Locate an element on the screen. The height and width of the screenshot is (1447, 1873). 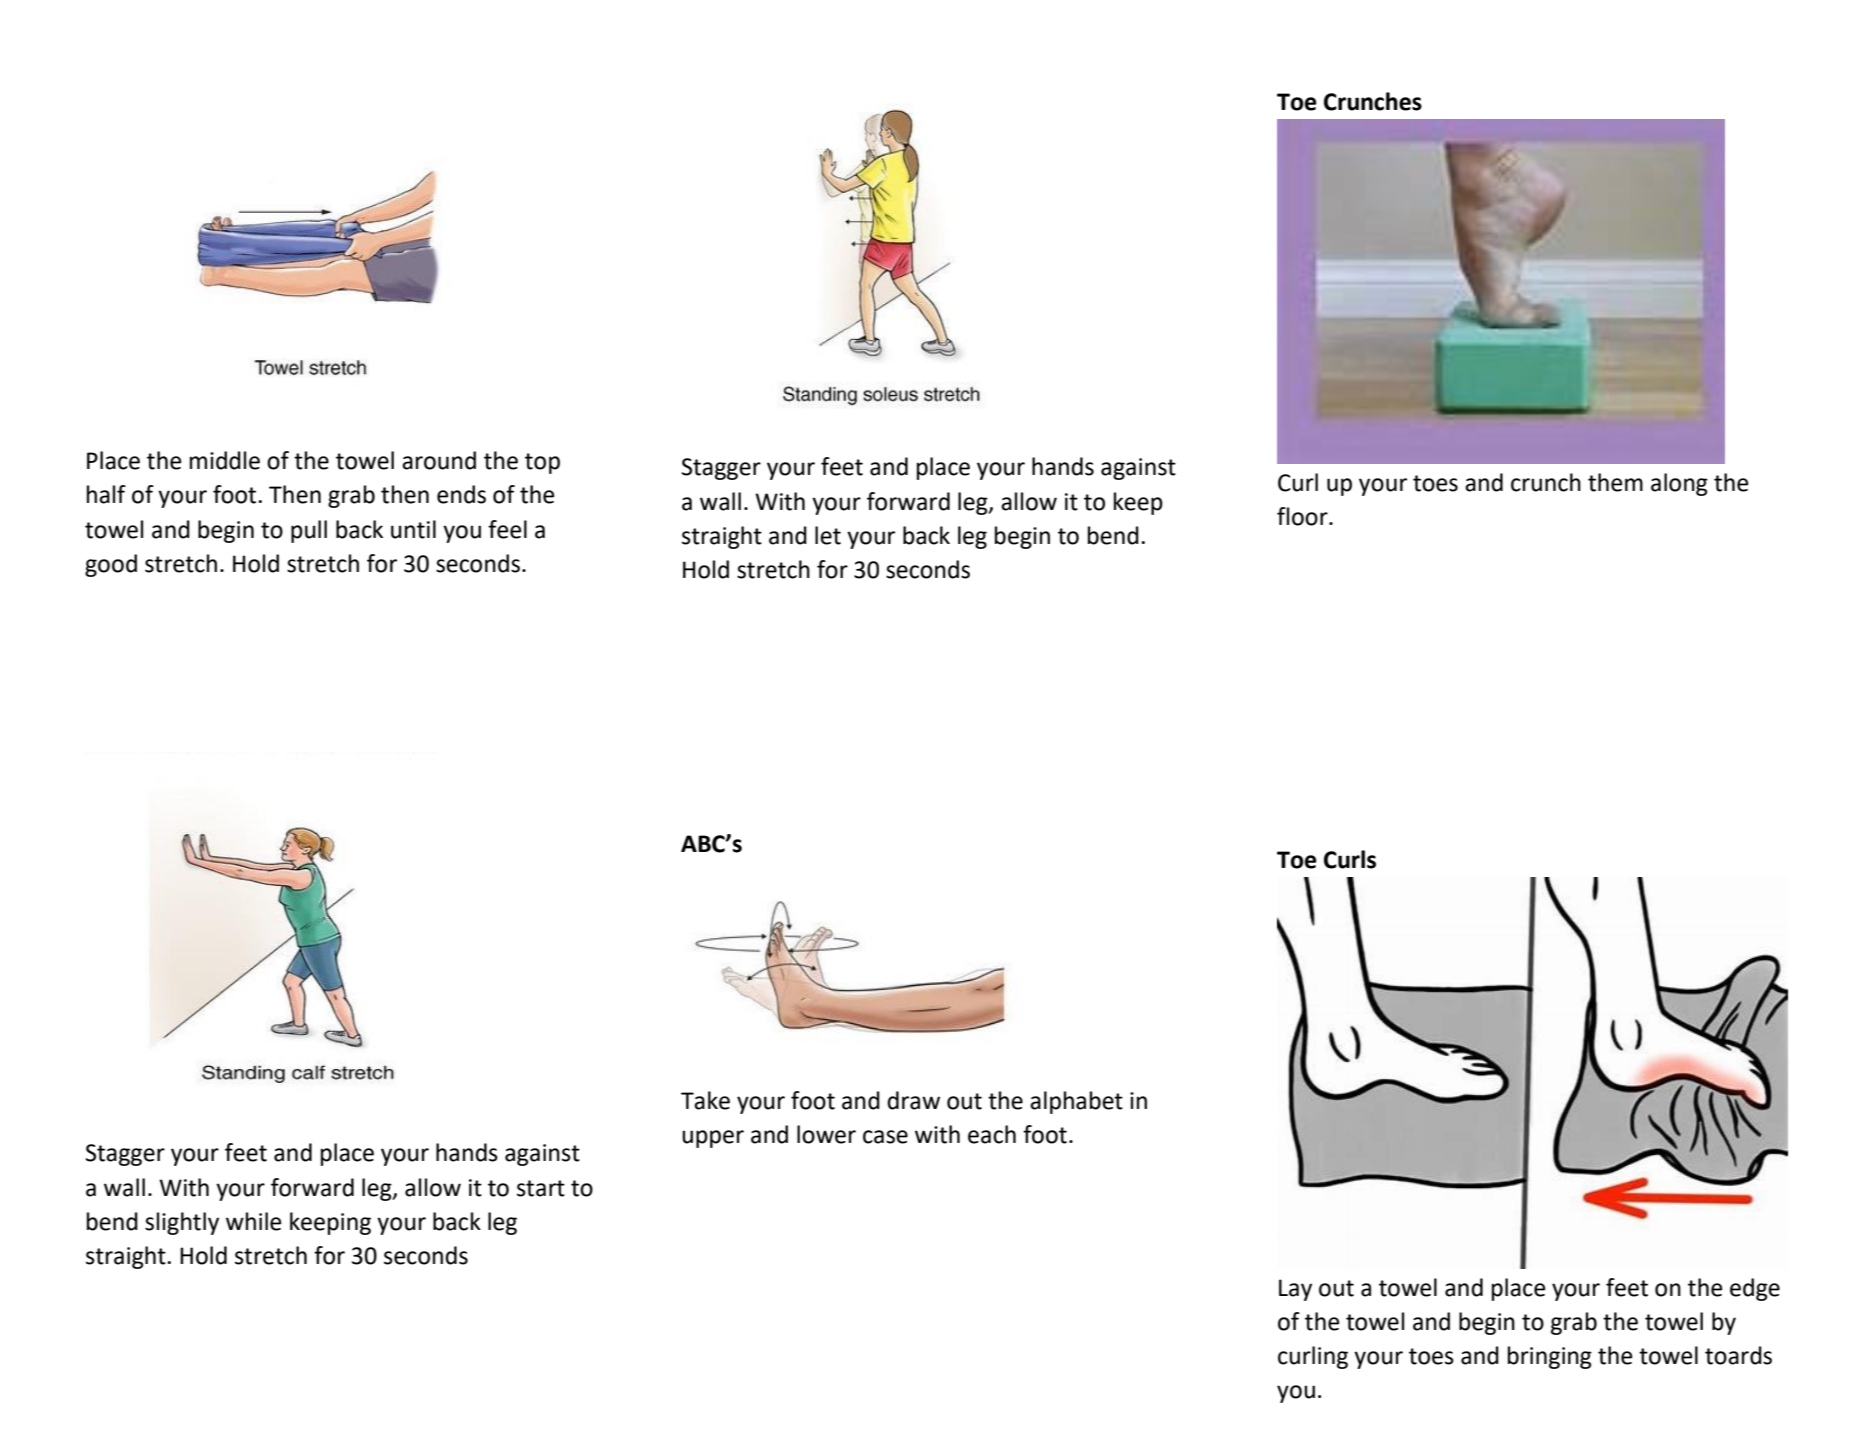
them is located at coordinates (1615, 482).
